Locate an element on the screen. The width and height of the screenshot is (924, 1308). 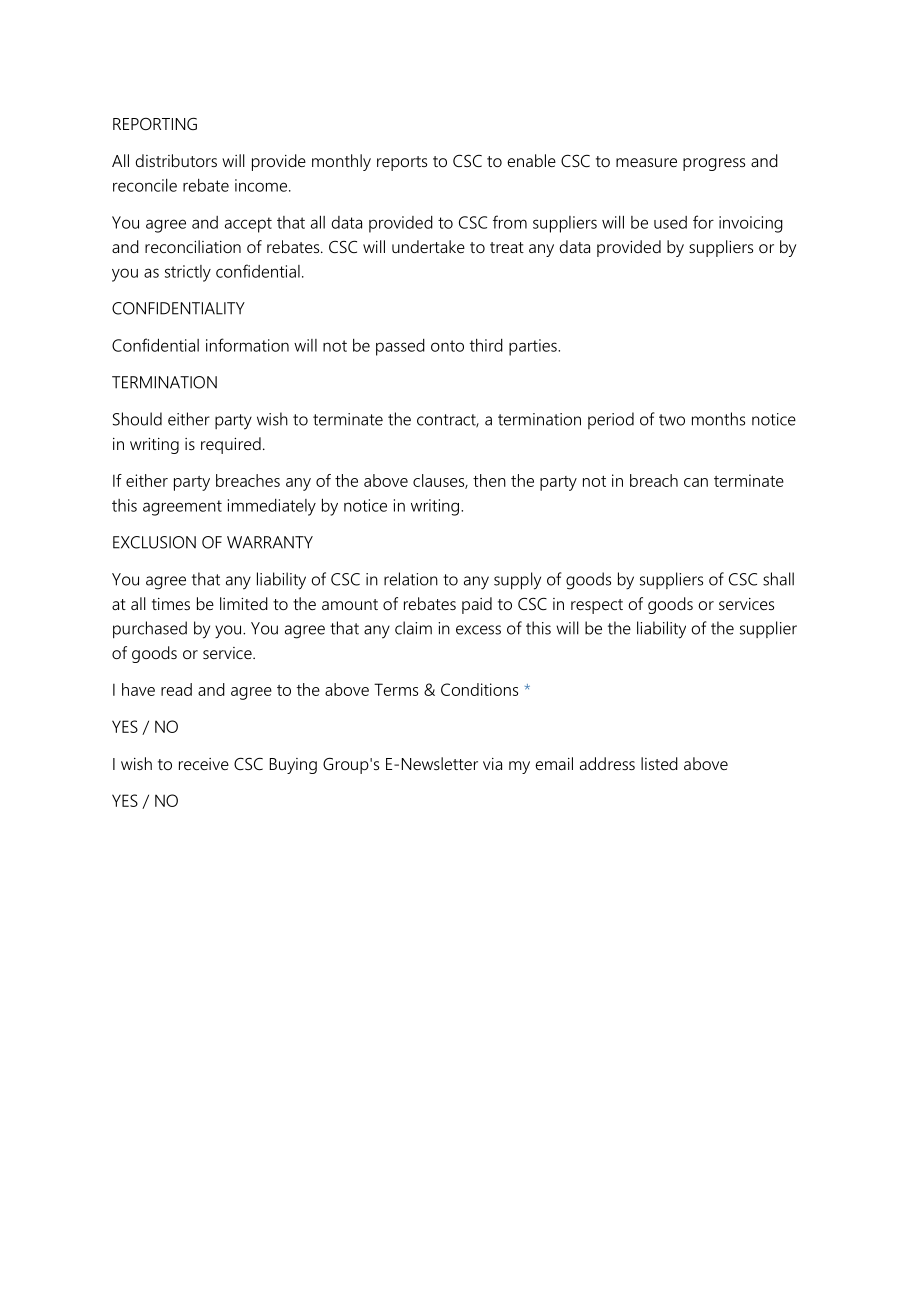
months is located at coordinates (718, 419).
